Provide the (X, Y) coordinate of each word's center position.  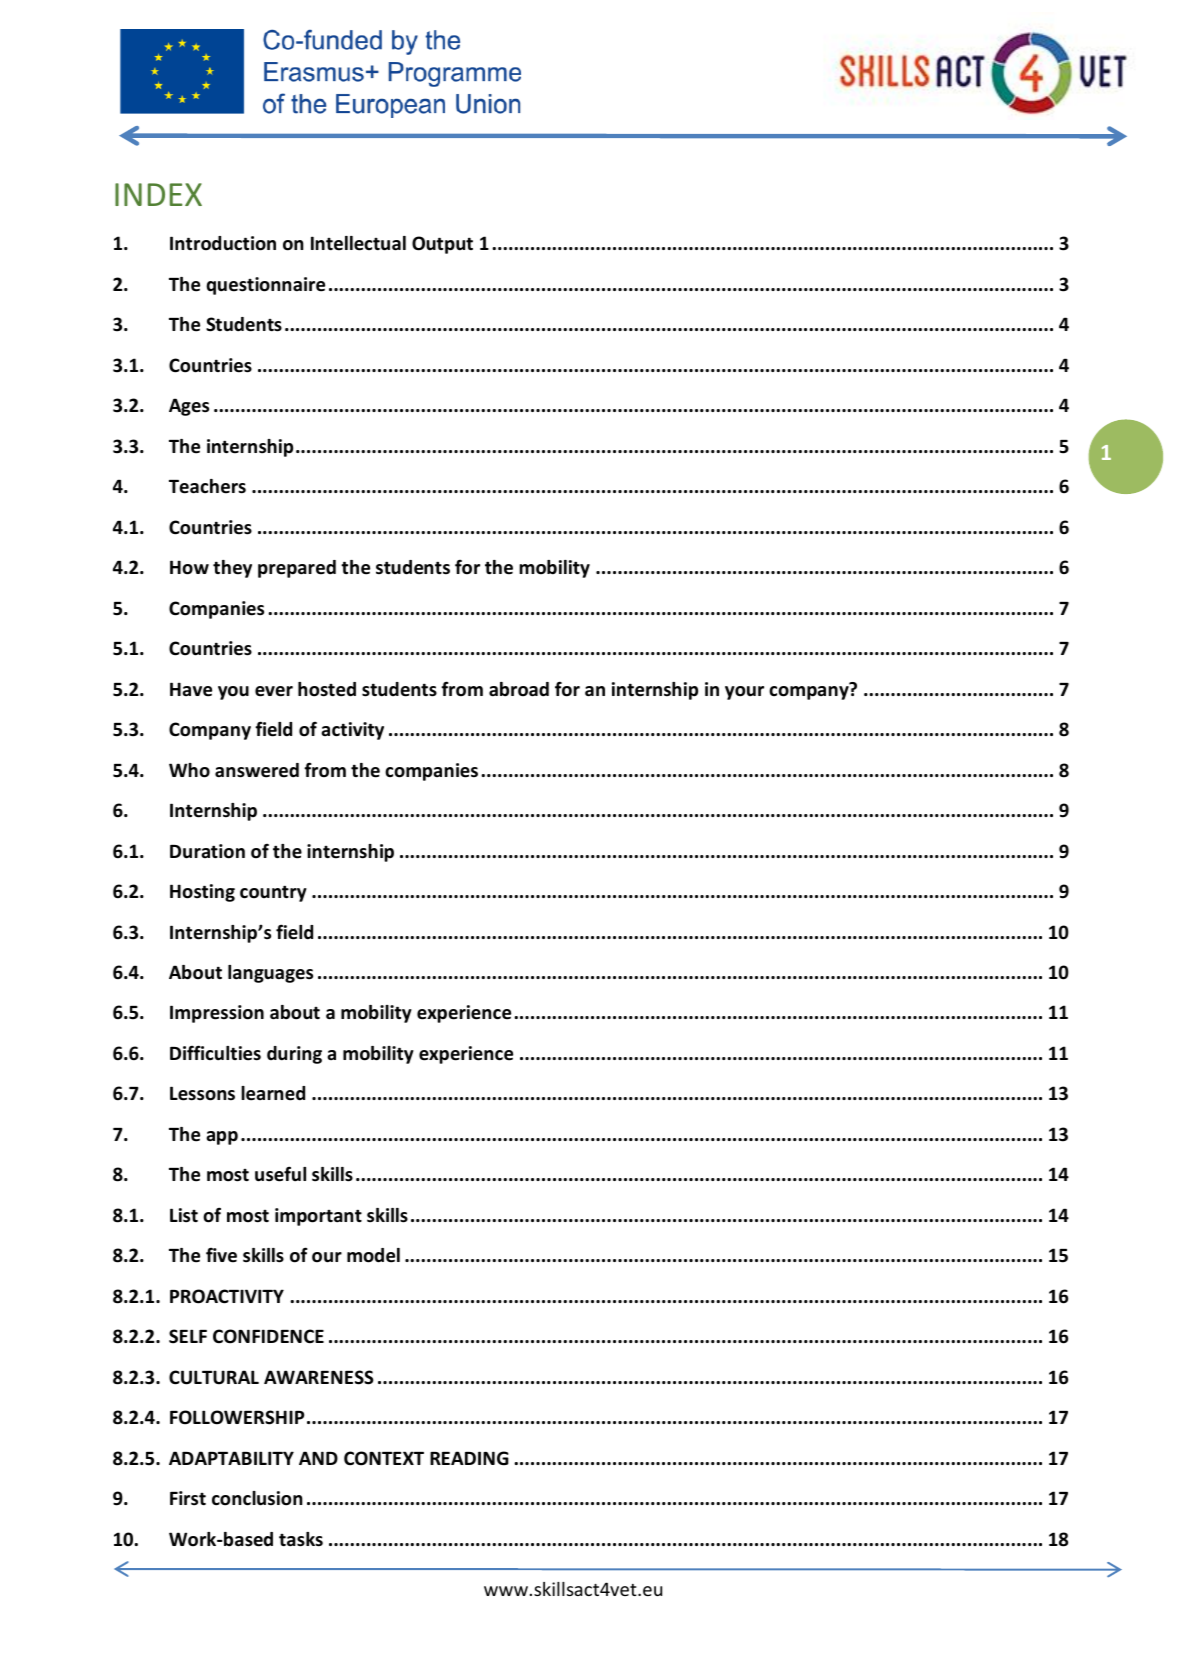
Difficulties (215, 1053)
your (744, 693)
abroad (519, 689)
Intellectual (358, 243)
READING (469, 1458)
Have (191, 689)
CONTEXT (384, 1458)
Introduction (223, 243)
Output (442, 245)
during (294, 1055)
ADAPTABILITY (231, 1458)
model (373, 1255)
